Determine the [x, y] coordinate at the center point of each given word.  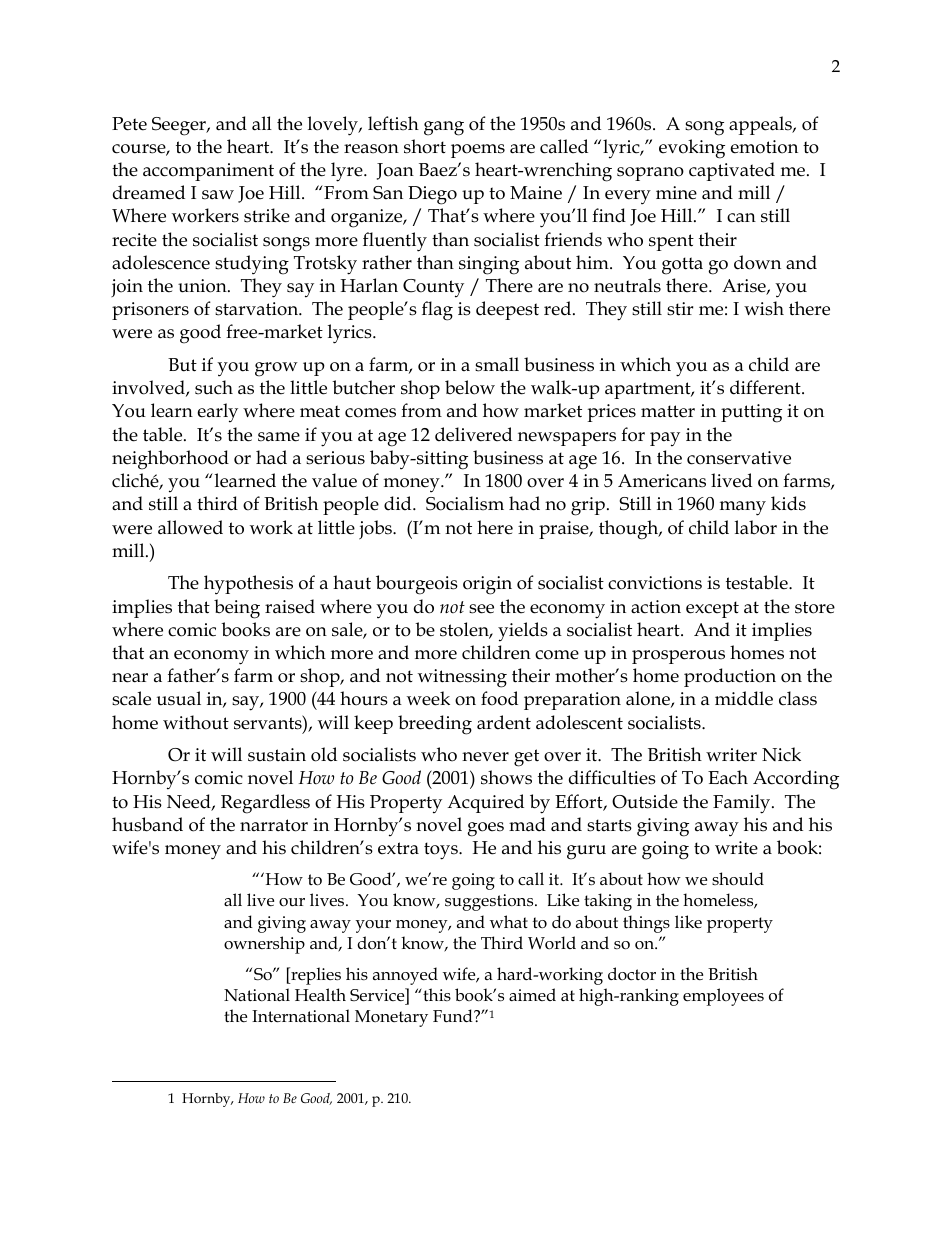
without [196, 722]
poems [478, 151]
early [218, 413]
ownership [264, 945]
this [436, 994]
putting [751, 413]
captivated [732, 171]
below [470, 387]
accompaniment [208, 172]
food [499, 698]
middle [744, 698]
